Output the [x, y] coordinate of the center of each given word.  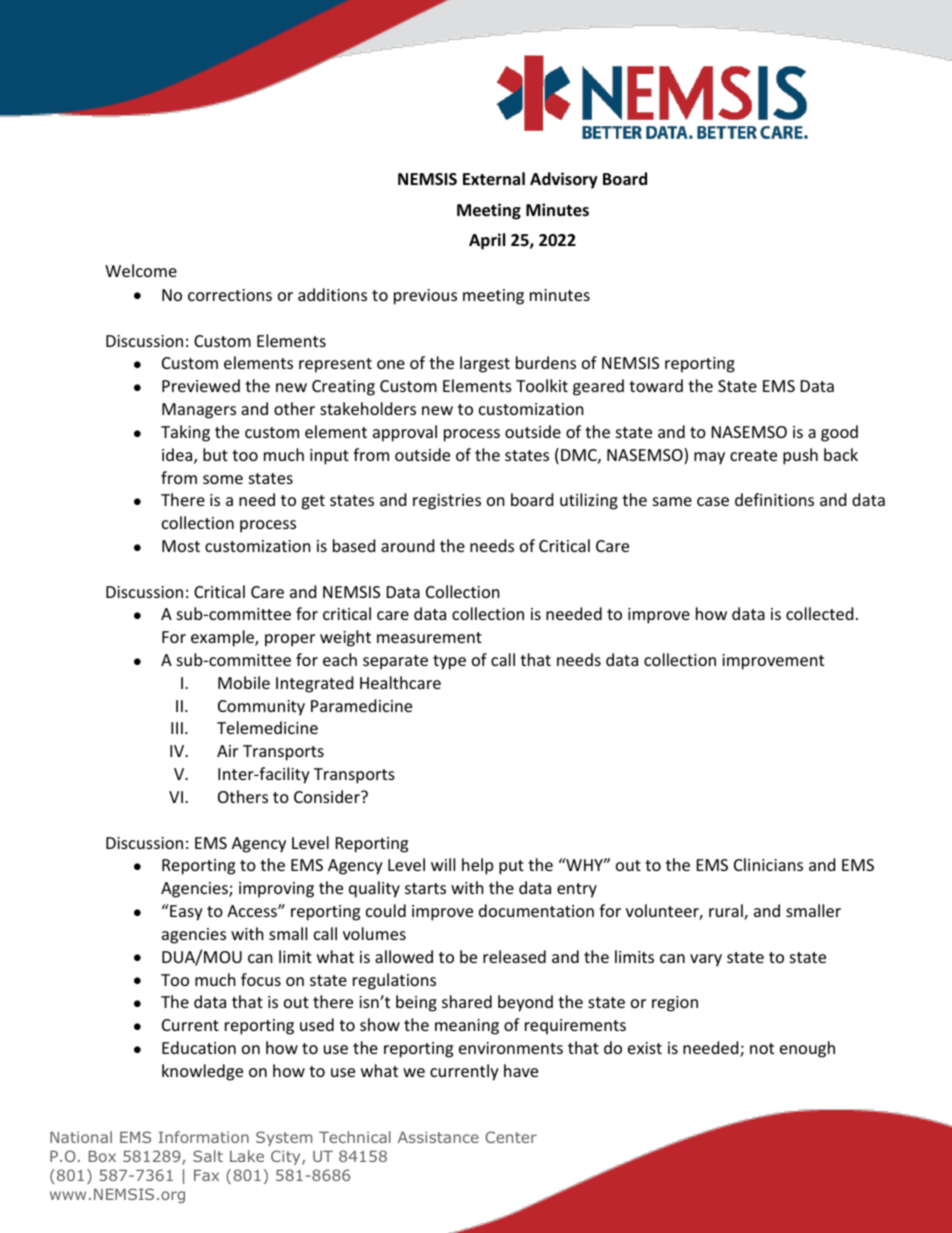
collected [819, 613]
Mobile [244, 682]
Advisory [564, 180]
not [762, 1048]
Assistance [438, 1137]
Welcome [141, 270]
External [494, 178]
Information [204, 1137]
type [449, 662]
